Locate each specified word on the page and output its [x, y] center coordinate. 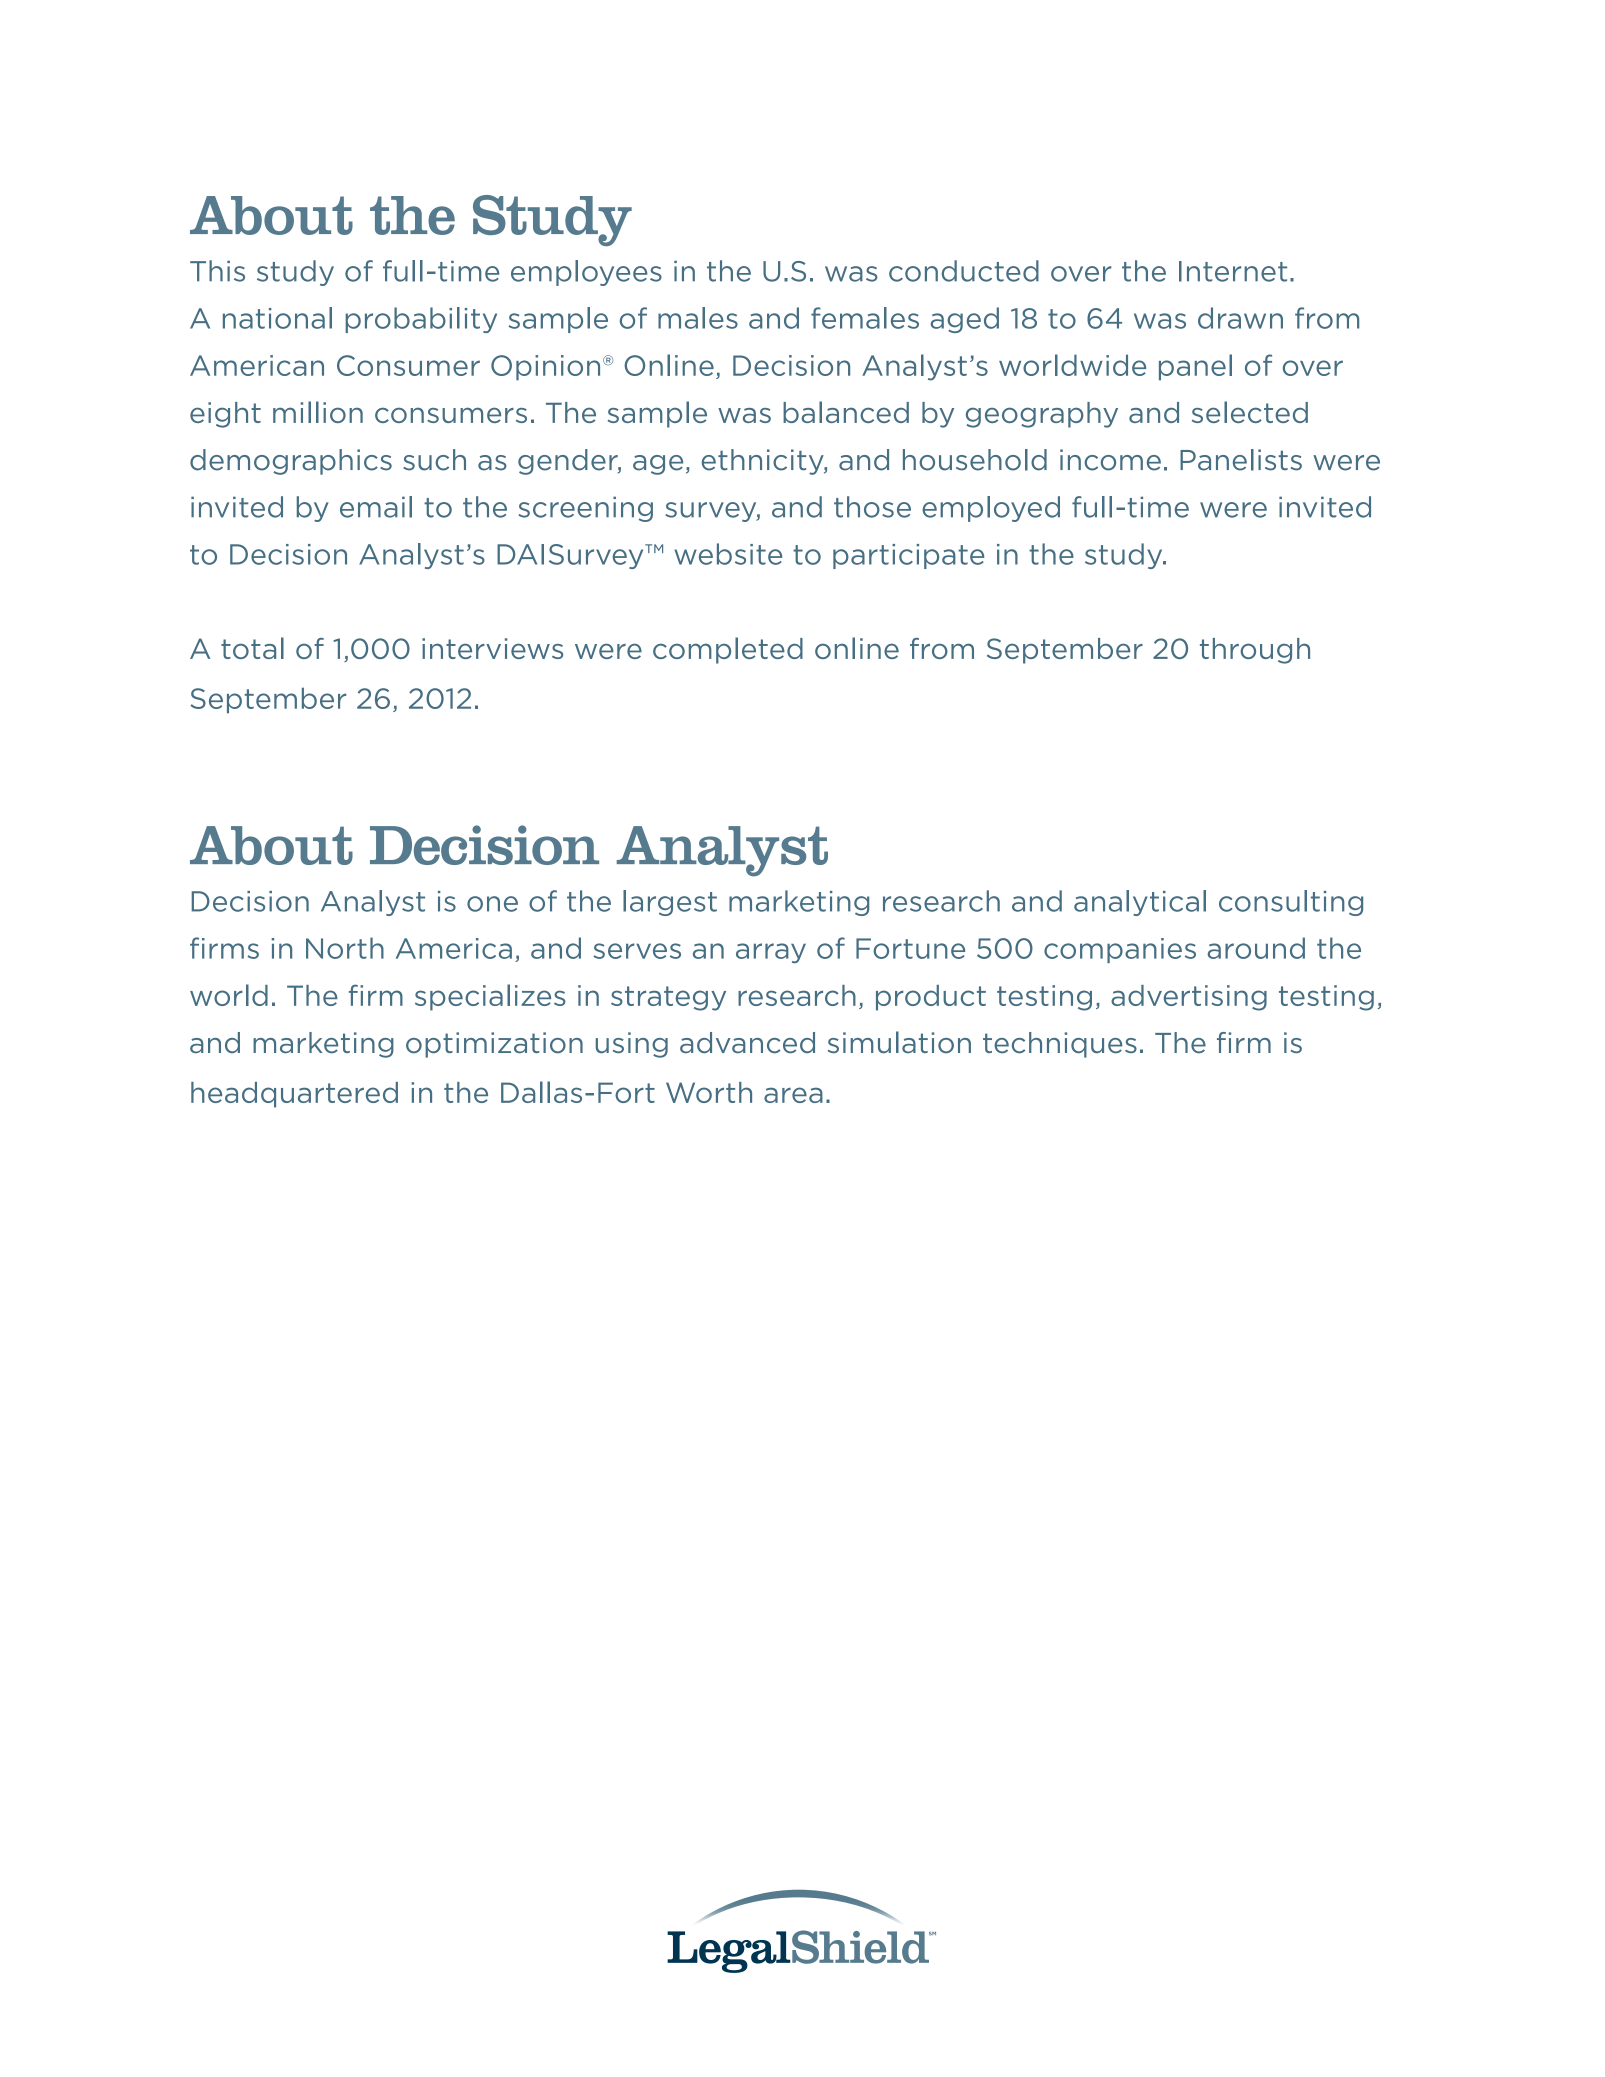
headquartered [294, 1095]
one [492, 904]
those [872, 507]
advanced [747, 1043]
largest [670, 903]
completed [728, 650]
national [277, 318]
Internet [1233, 271]
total [252, 648]
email [376, 507]
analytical [1140, 903]
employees [586, 273]
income [1110, 460]
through [1255, 651]
